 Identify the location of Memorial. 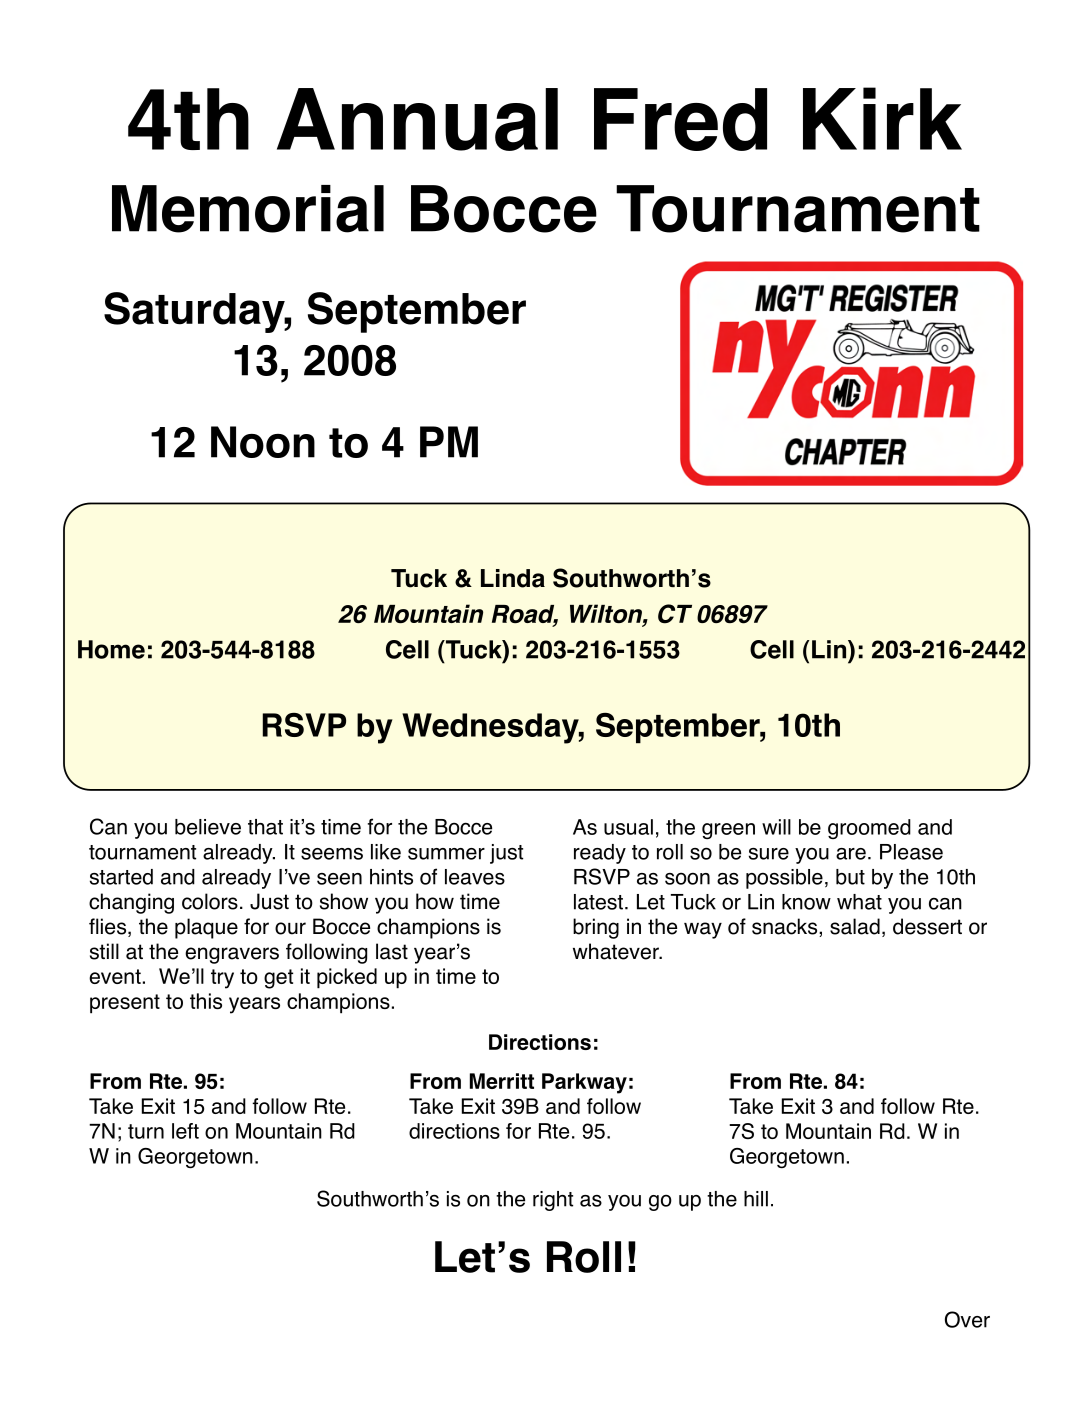
(248, 209).
